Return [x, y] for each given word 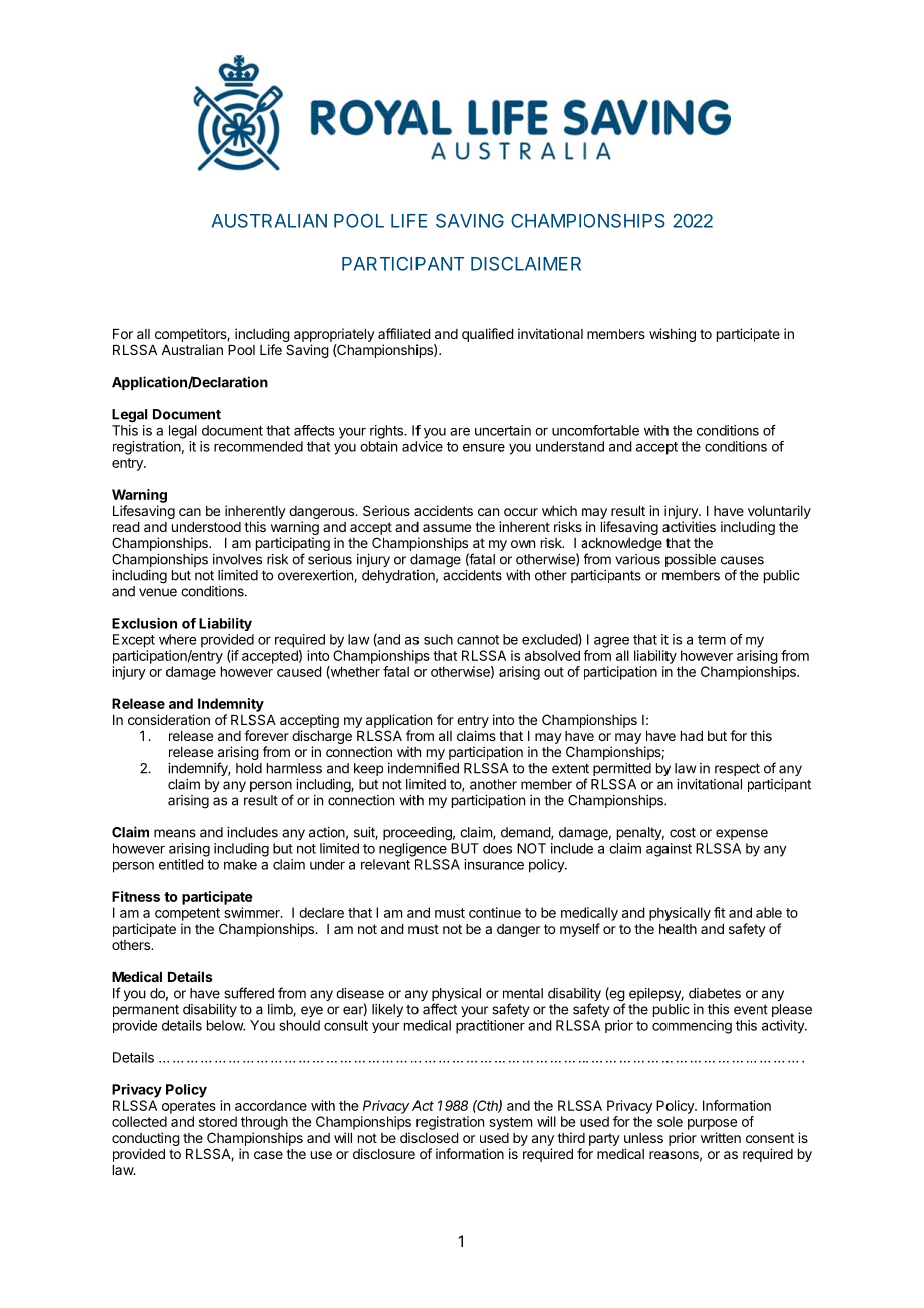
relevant [385, 864]
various [637, 559]
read [126, 527]
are [460, 432]
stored [218, 1121]
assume [447, 528]
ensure [484, 447]
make [240, 864]
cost [683, 832]
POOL [359, 221]
